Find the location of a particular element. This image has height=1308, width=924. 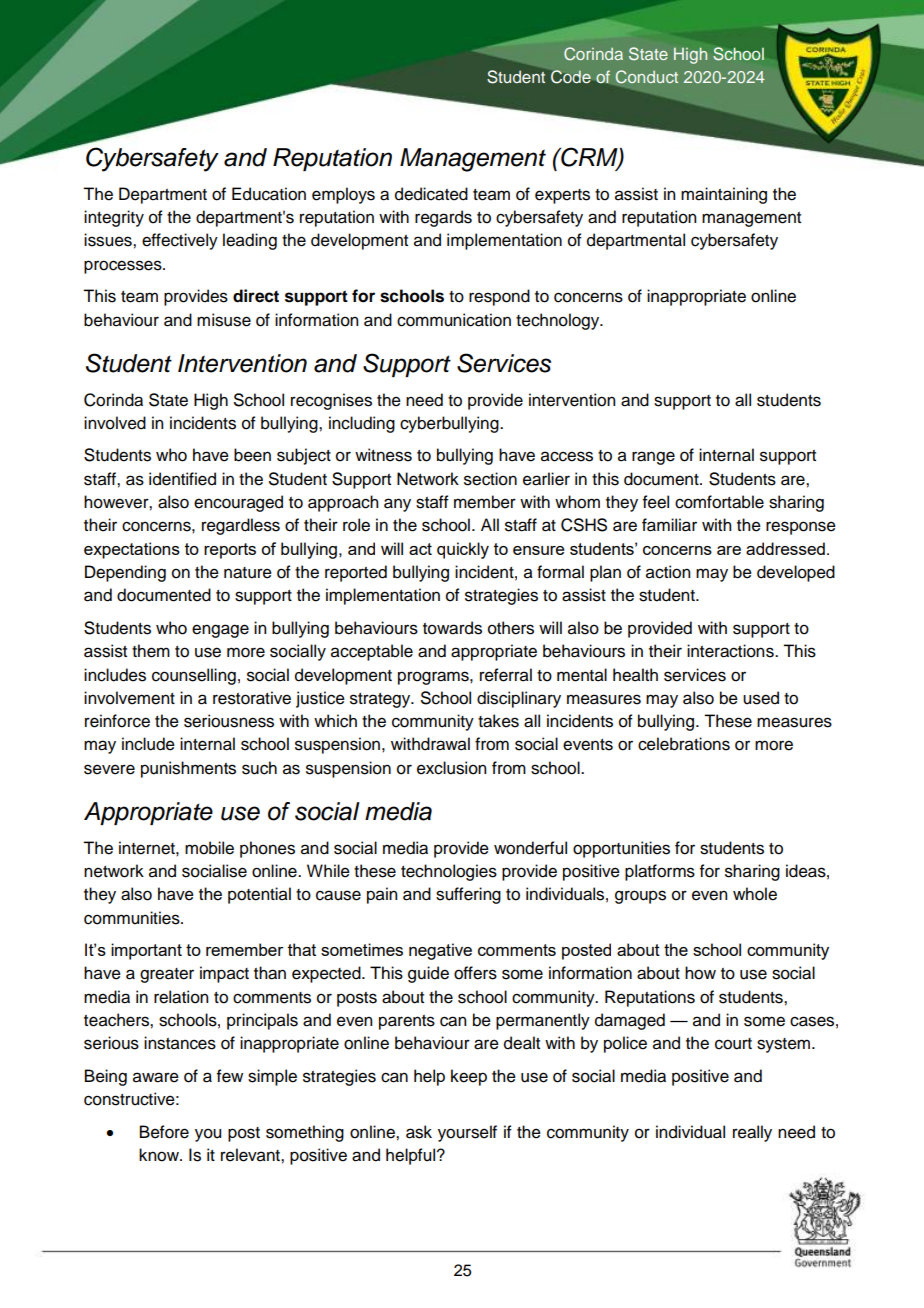

Conduct is located at coordinates (647, 77).
